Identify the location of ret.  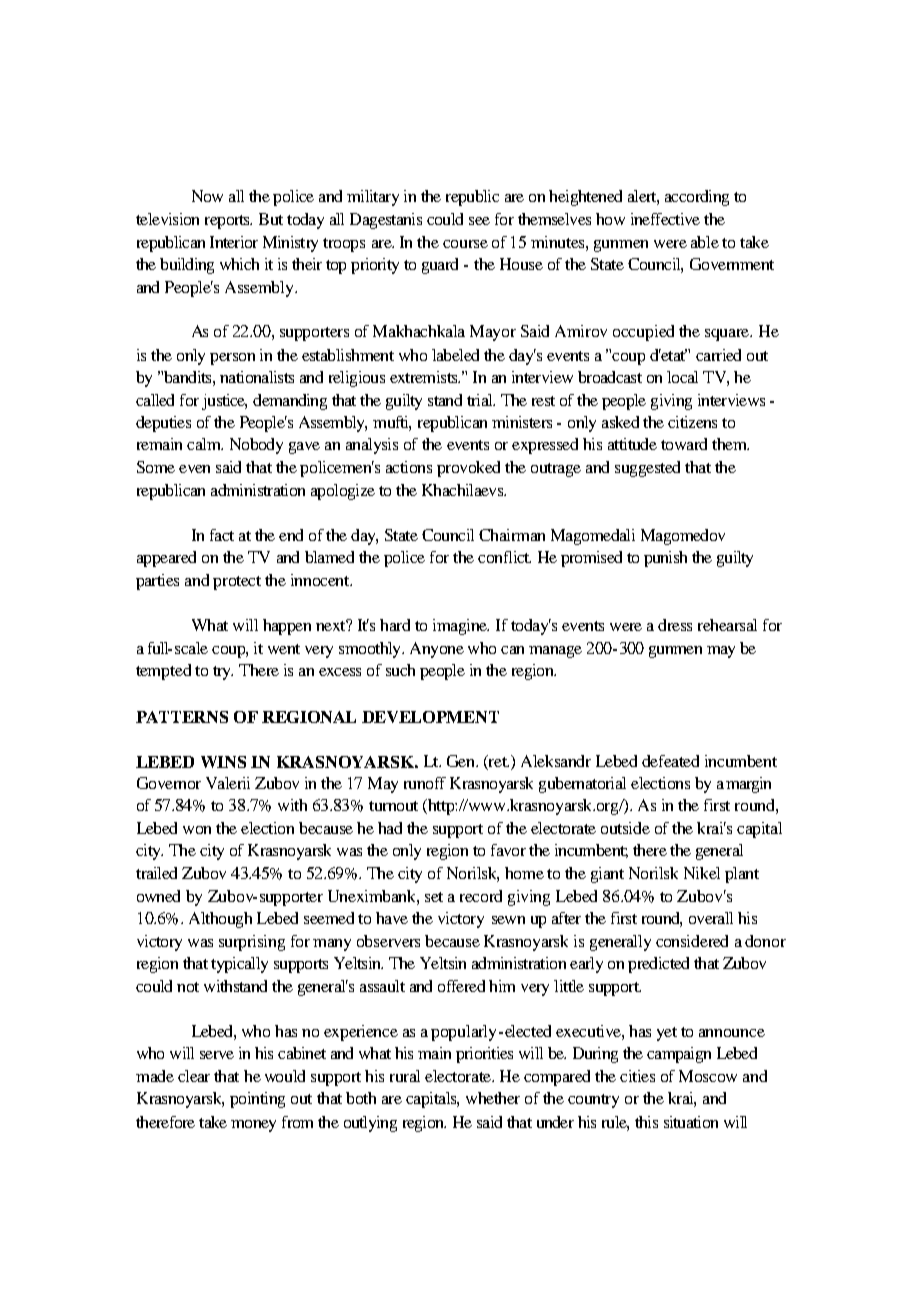
(498, 761).
